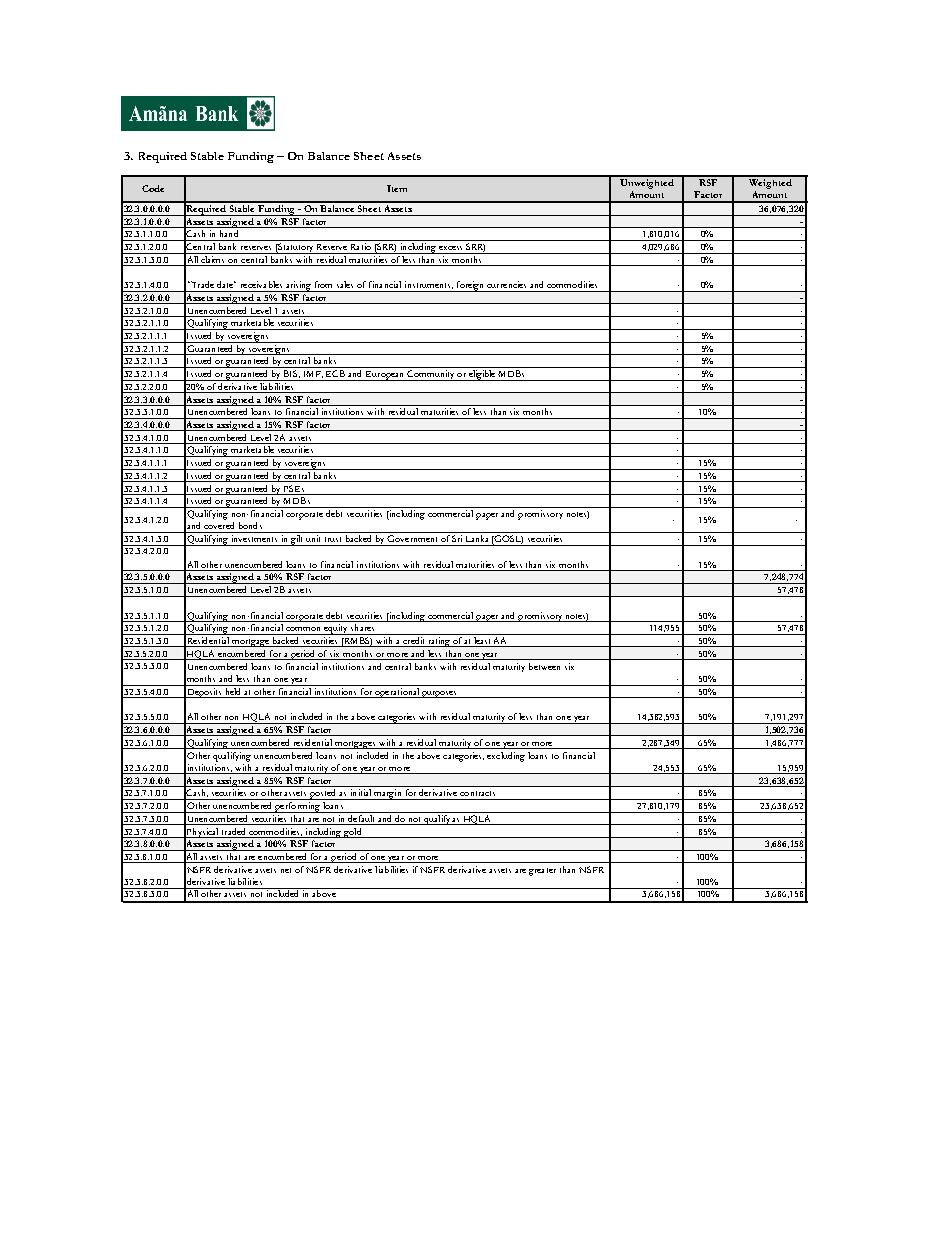 The height and width of the document is (1233, 952). Describe the element at coordinates (153, 188) in the document. I see `Code` at that location.
